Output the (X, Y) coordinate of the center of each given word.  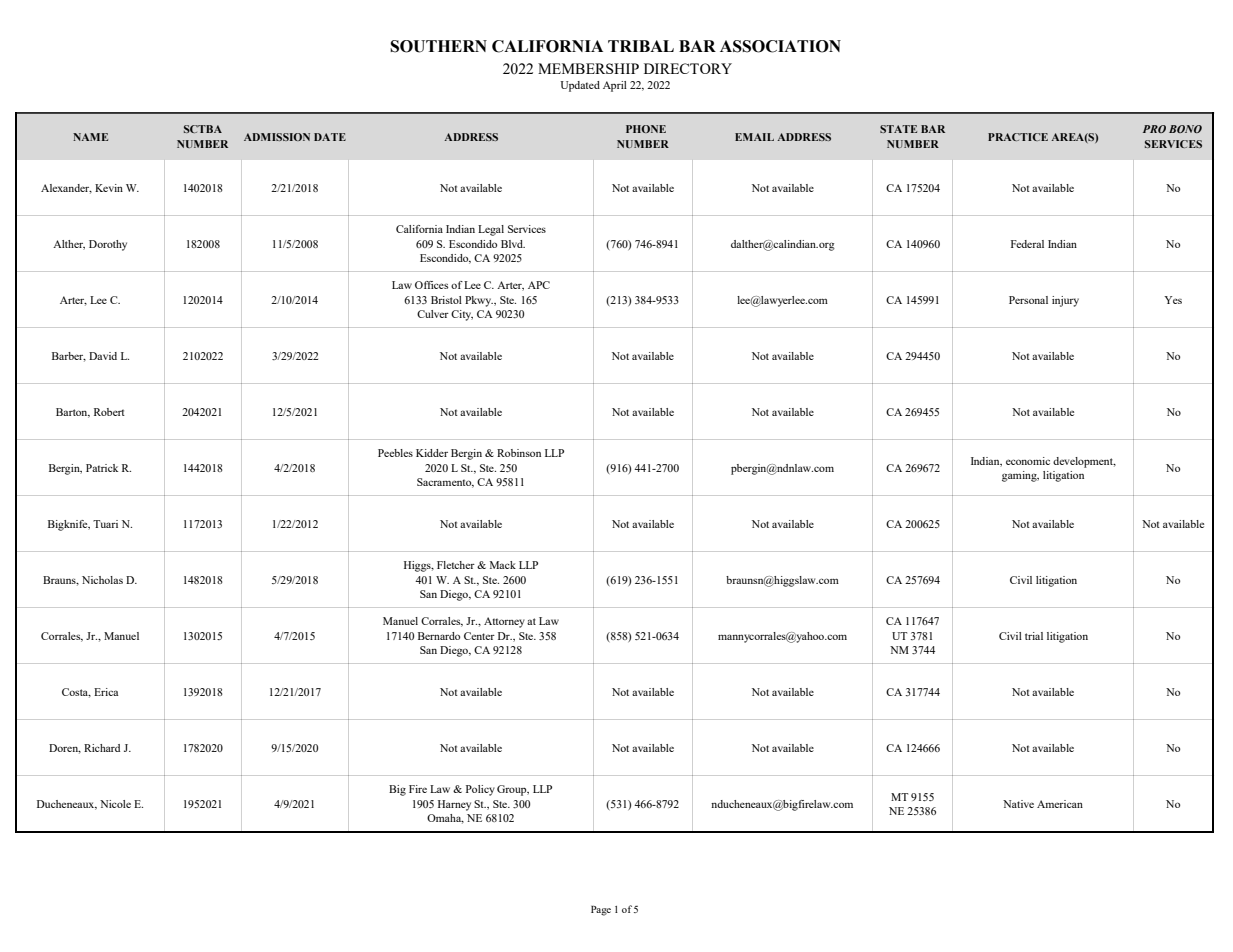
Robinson (519, 453)
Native (1018, 804)
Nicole (115, 804)
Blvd (513, 244)
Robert (109, 412)
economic (1028, 461)
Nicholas (102, 580)
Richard (102, 748)
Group (513, 790)
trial (1034, 636)
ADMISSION (277, 137)
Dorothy (108, 245)
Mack (503, 565)
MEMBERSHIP (588, 68)
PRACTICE (1018, 137)
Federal (1027, 244)
